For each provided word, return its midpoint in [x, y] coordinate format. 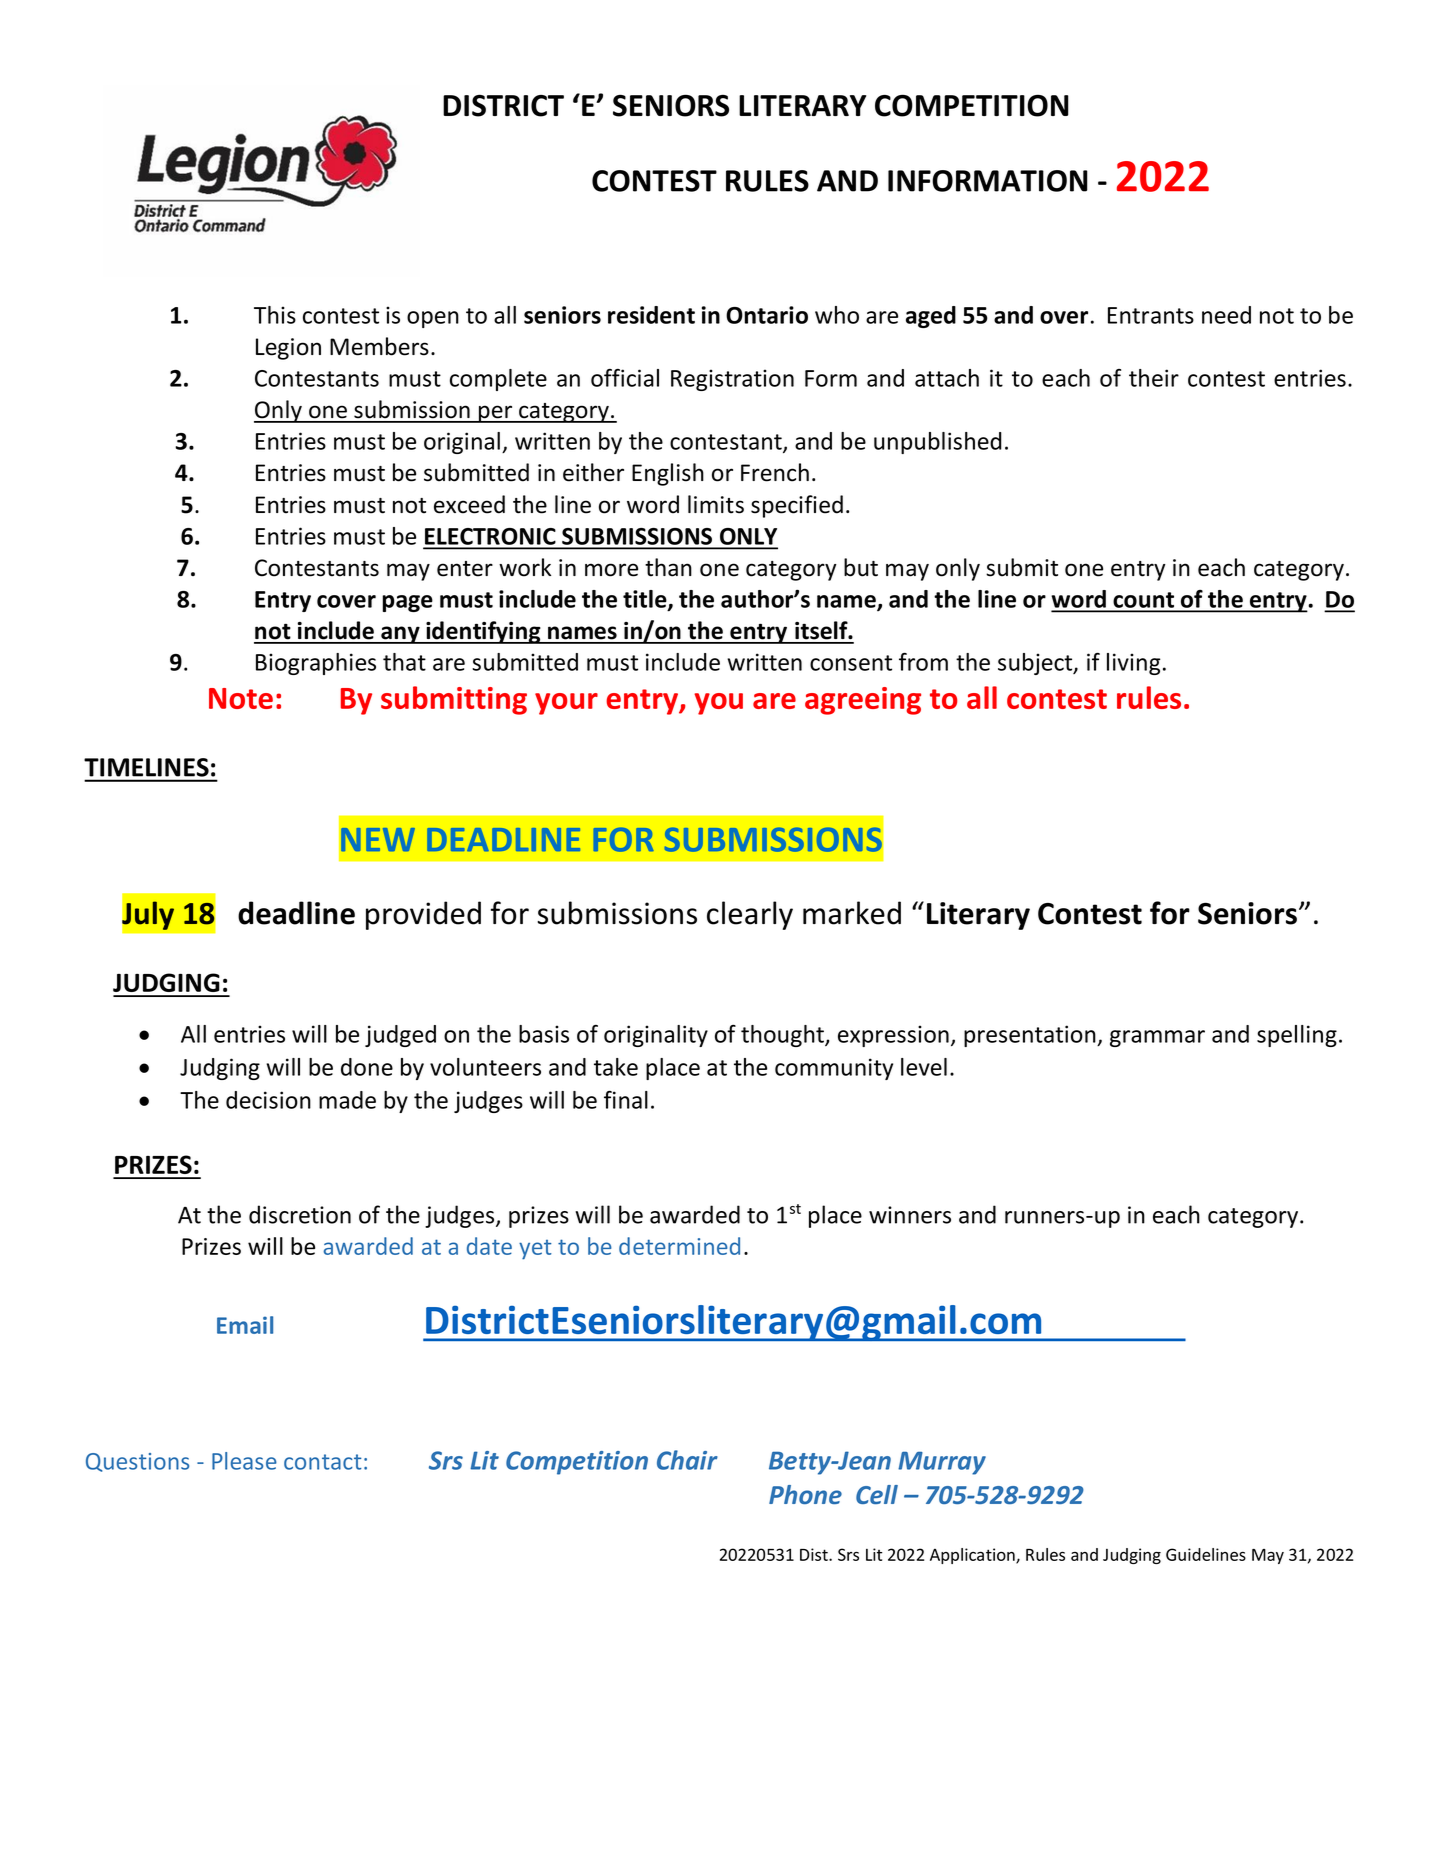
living [1133, 664]
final [626, 1100]
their [1154, 378]
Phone [805, 1494]
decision [268, 1100]
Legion [288, 349]
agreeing [863, 701]
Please [244, 1461]
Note [241, 698]
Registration [732, 380]
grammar [1157, 1038]
